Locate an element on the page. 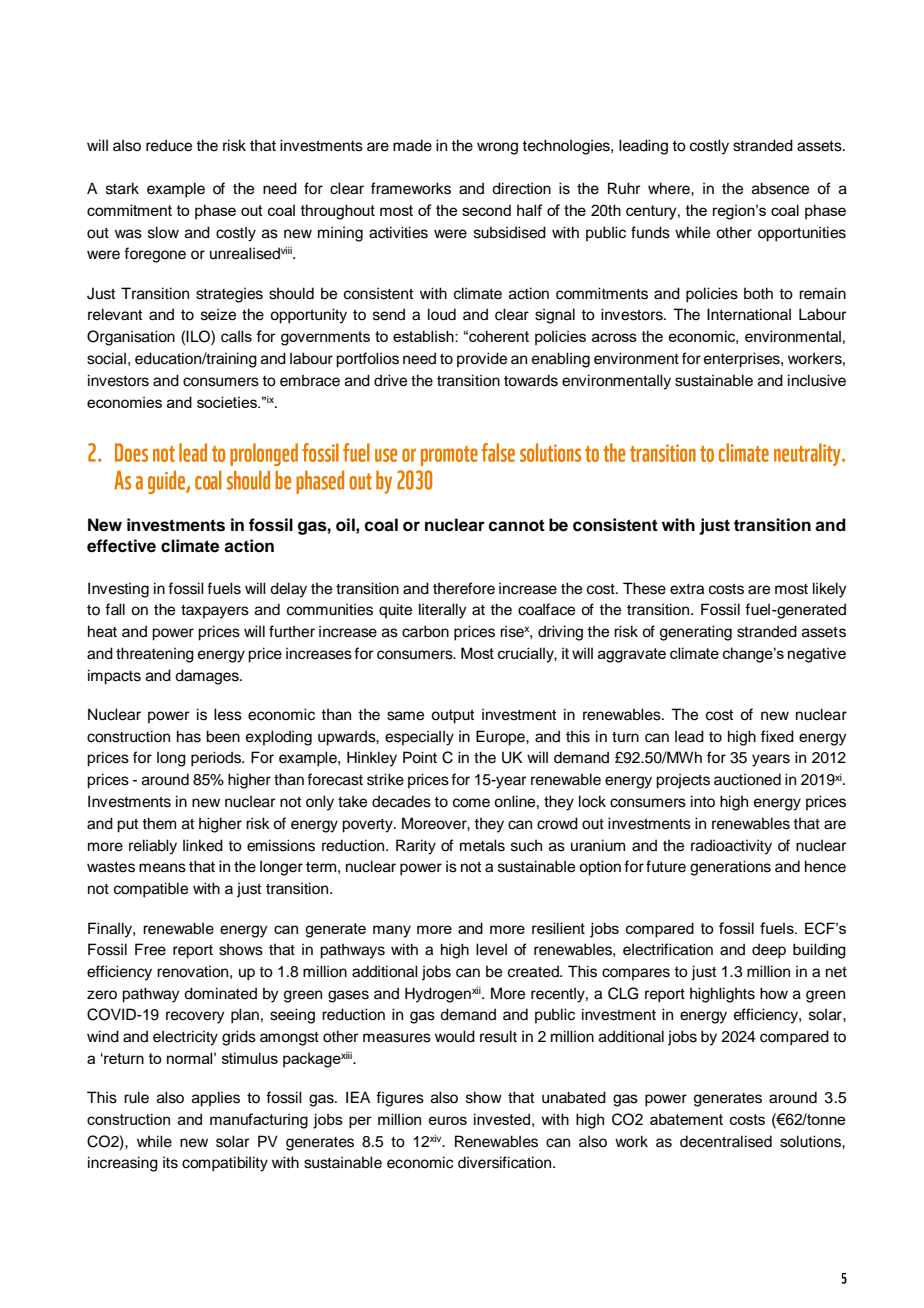 This page has height=1308, width=924. level is located at coordinates (491, 949).
